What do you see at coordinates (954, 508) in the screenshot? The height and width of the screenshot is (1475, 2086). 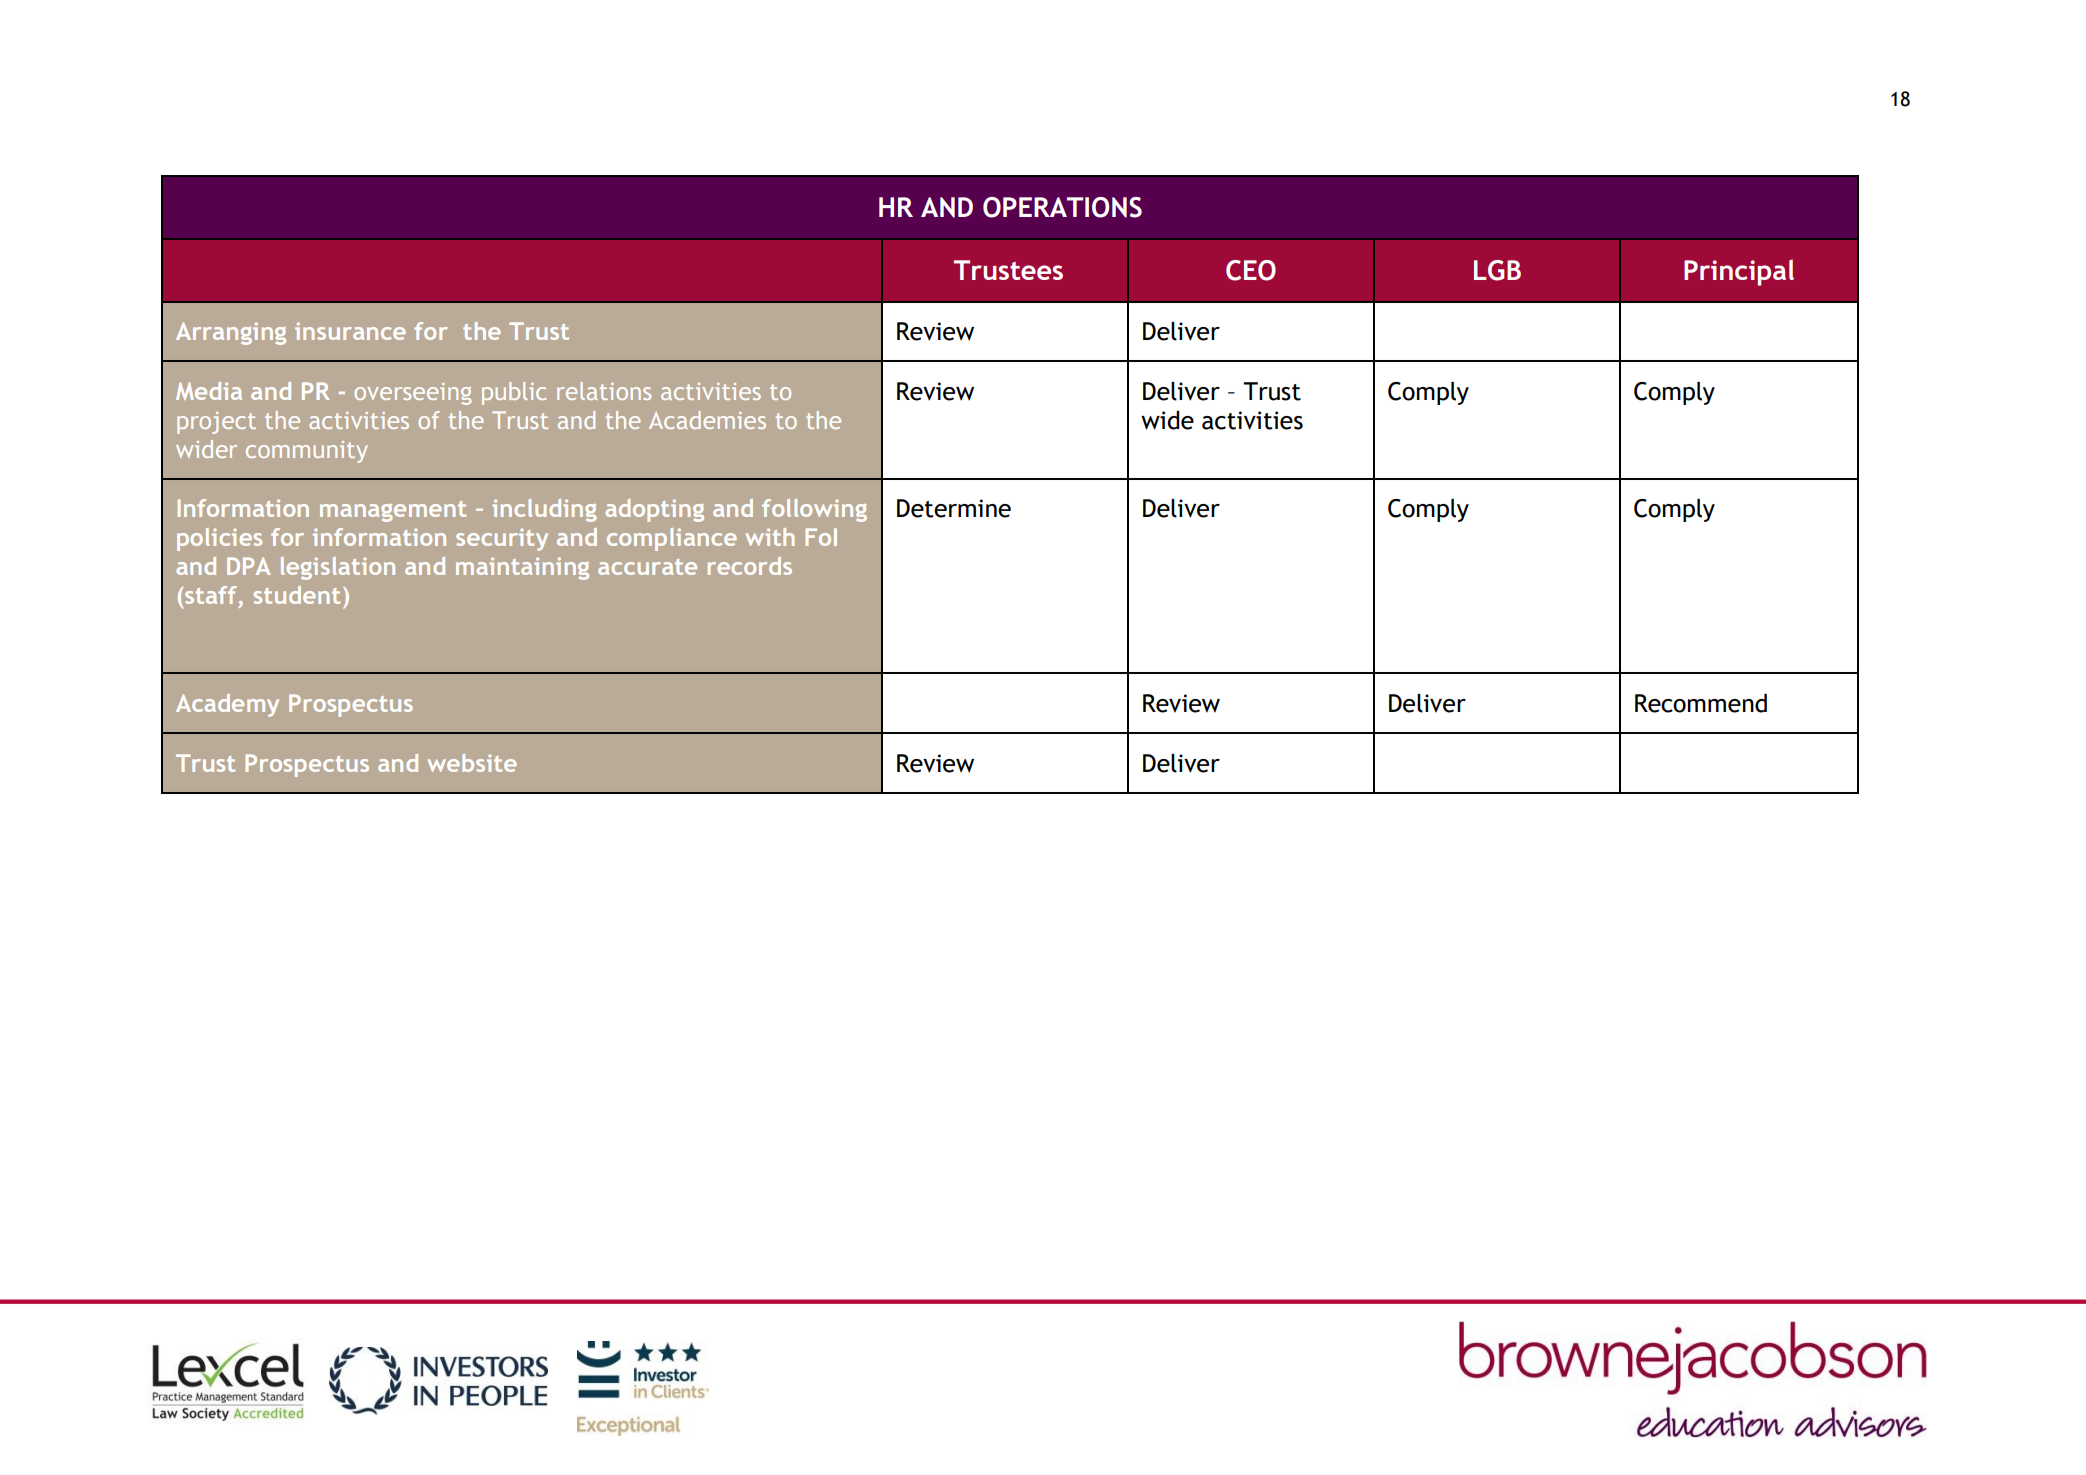 I see `Determine` at bounding box center [954, 508].
